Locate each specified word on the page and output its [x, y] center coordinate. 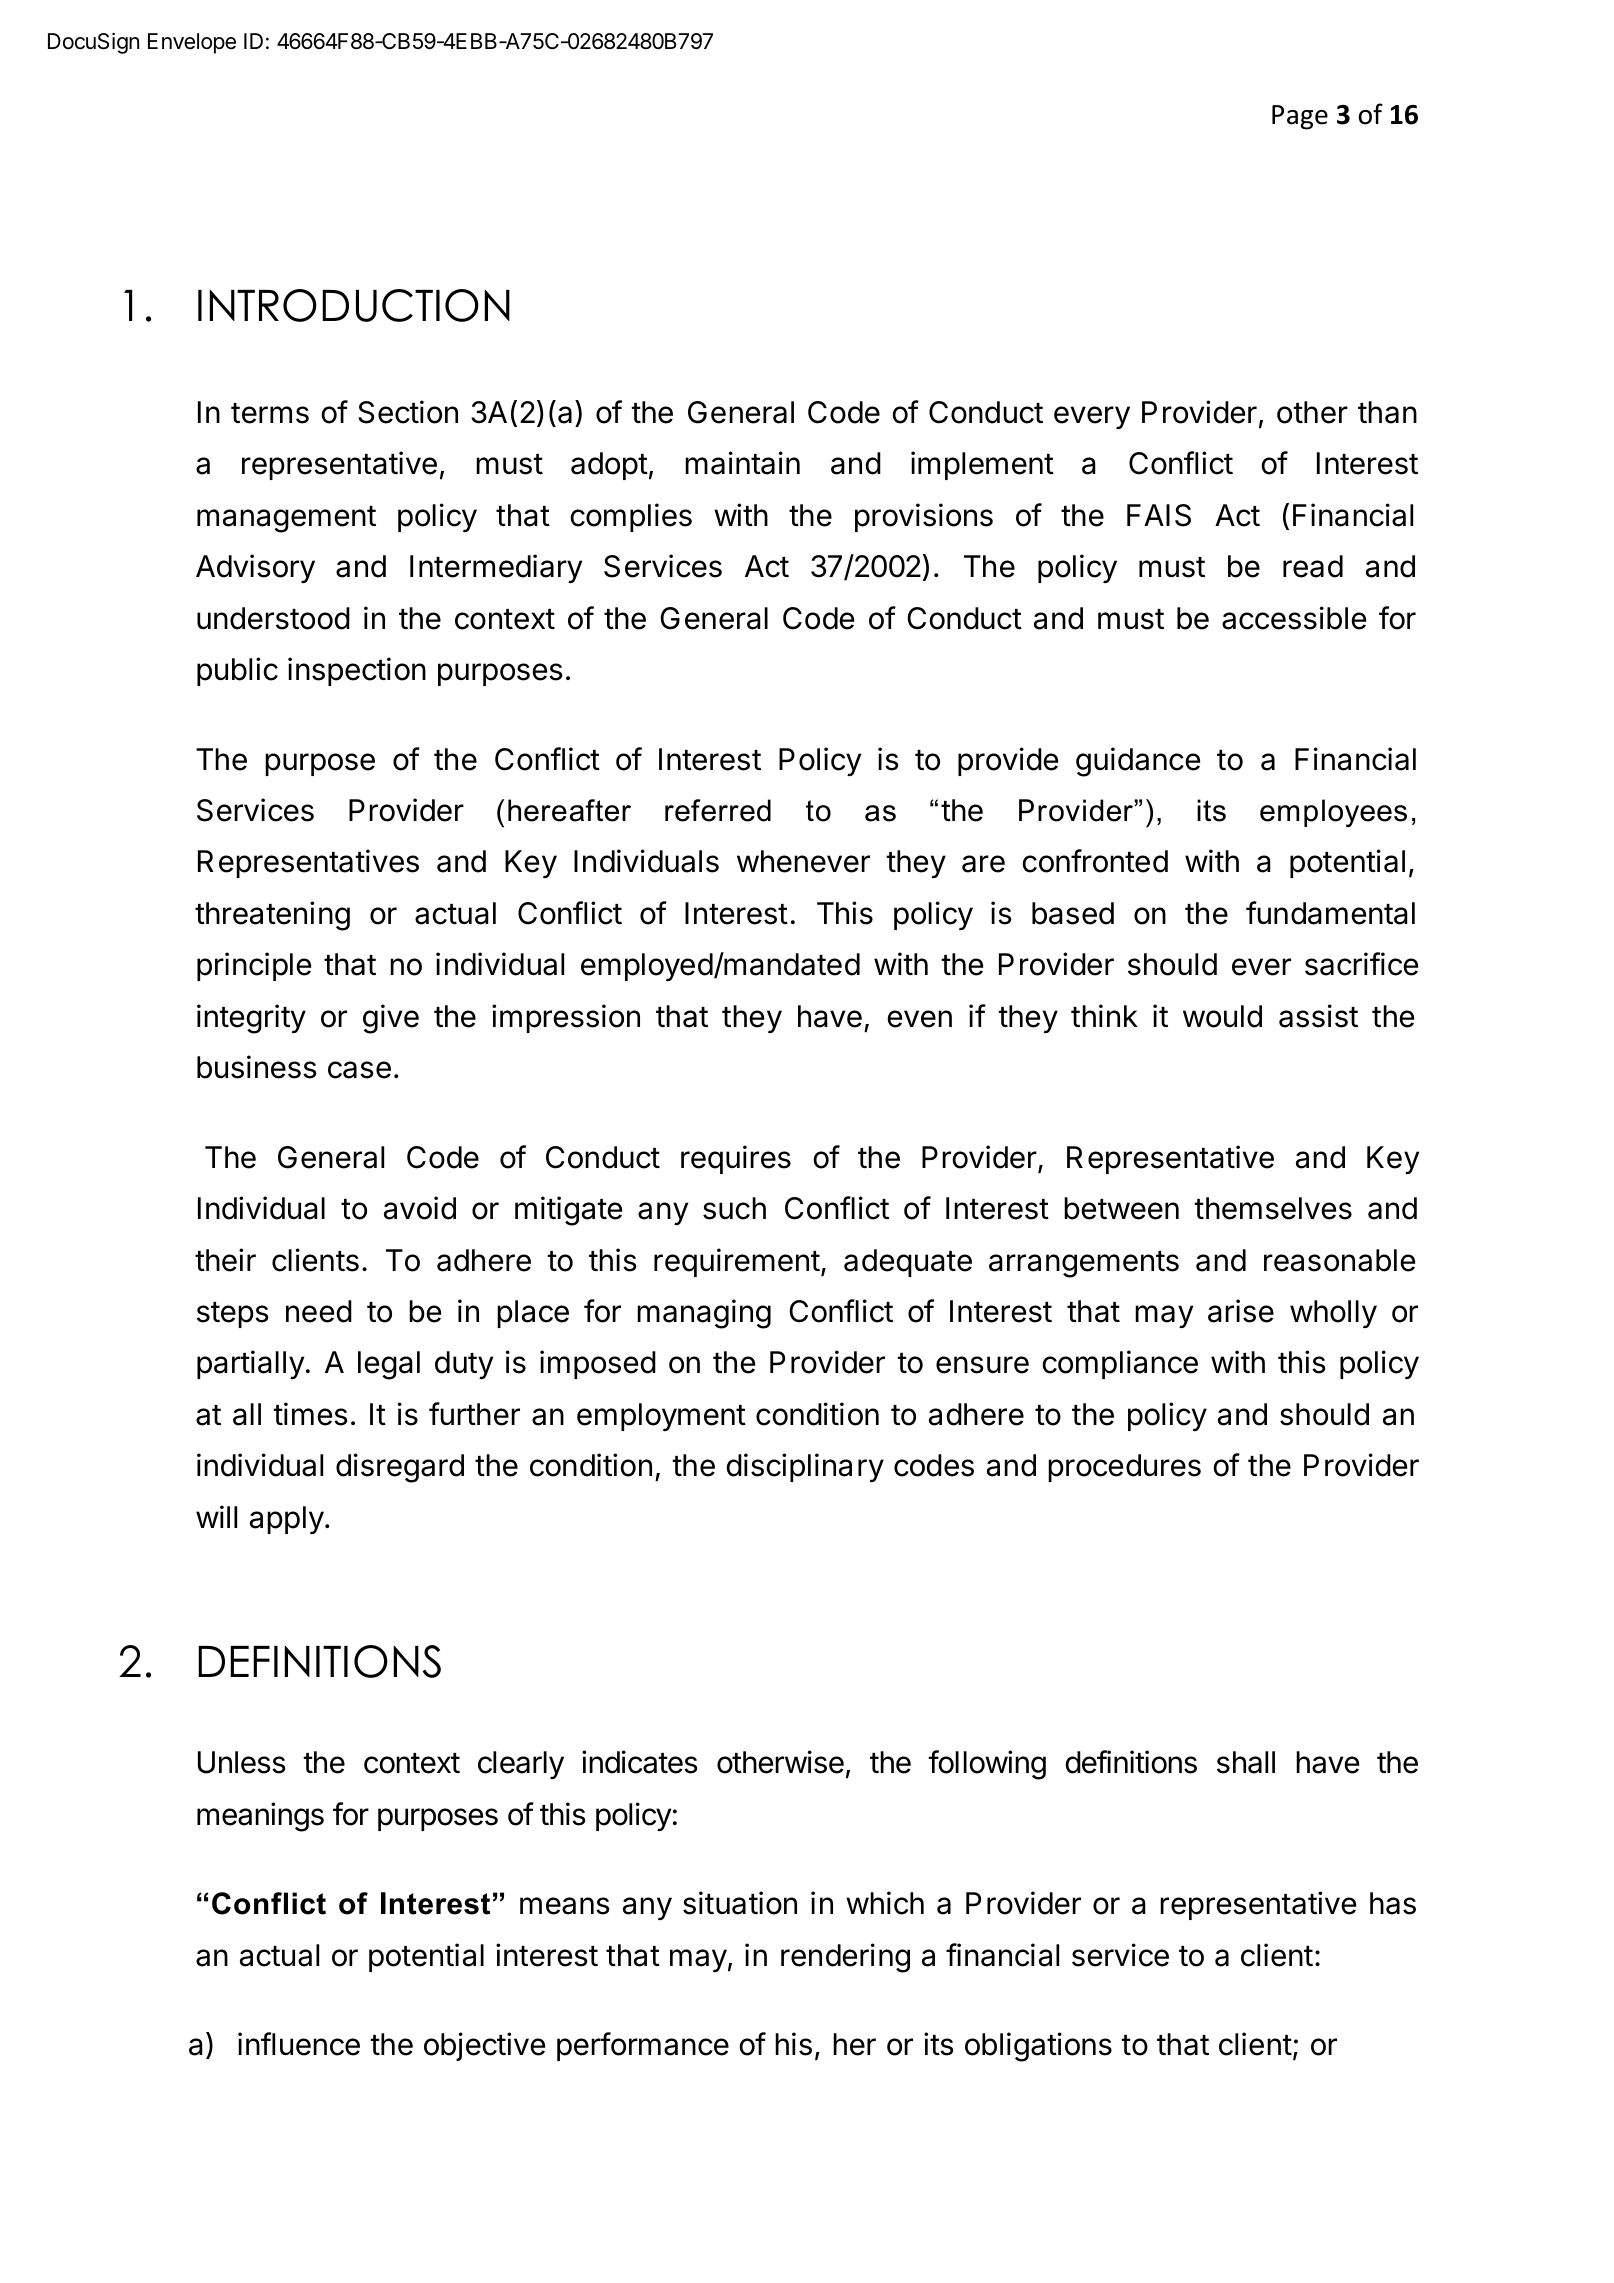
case [359, 1070]
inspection [357, 671]
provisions [924, 517]
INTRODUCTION [354, 305]
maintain [742, 463]
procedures [1124, 1468]
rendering [845, 1958]
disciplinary [805, 1467]
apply [287, 1520]
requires [736, 1159]
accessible [1294, 618]
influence [299, 2044]
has [1393, 1903]
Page [1300, 117]
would [1222, 1016]
